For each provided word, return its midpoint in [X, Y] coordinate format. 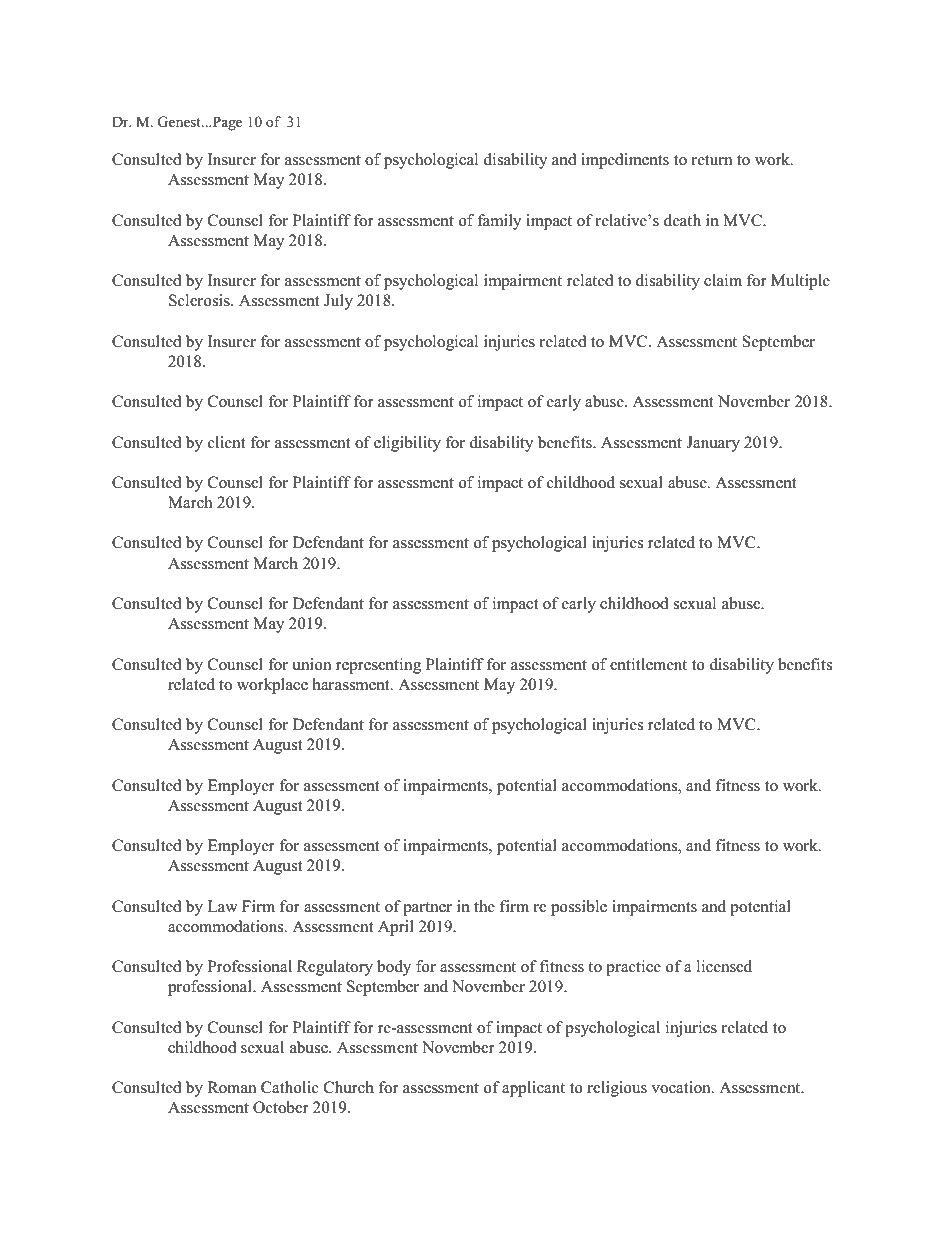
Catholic [290, 1087]
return [711, 160]
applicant [533, 1089]
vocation [682, 1087]
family [499, 222]
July [338, 302]
